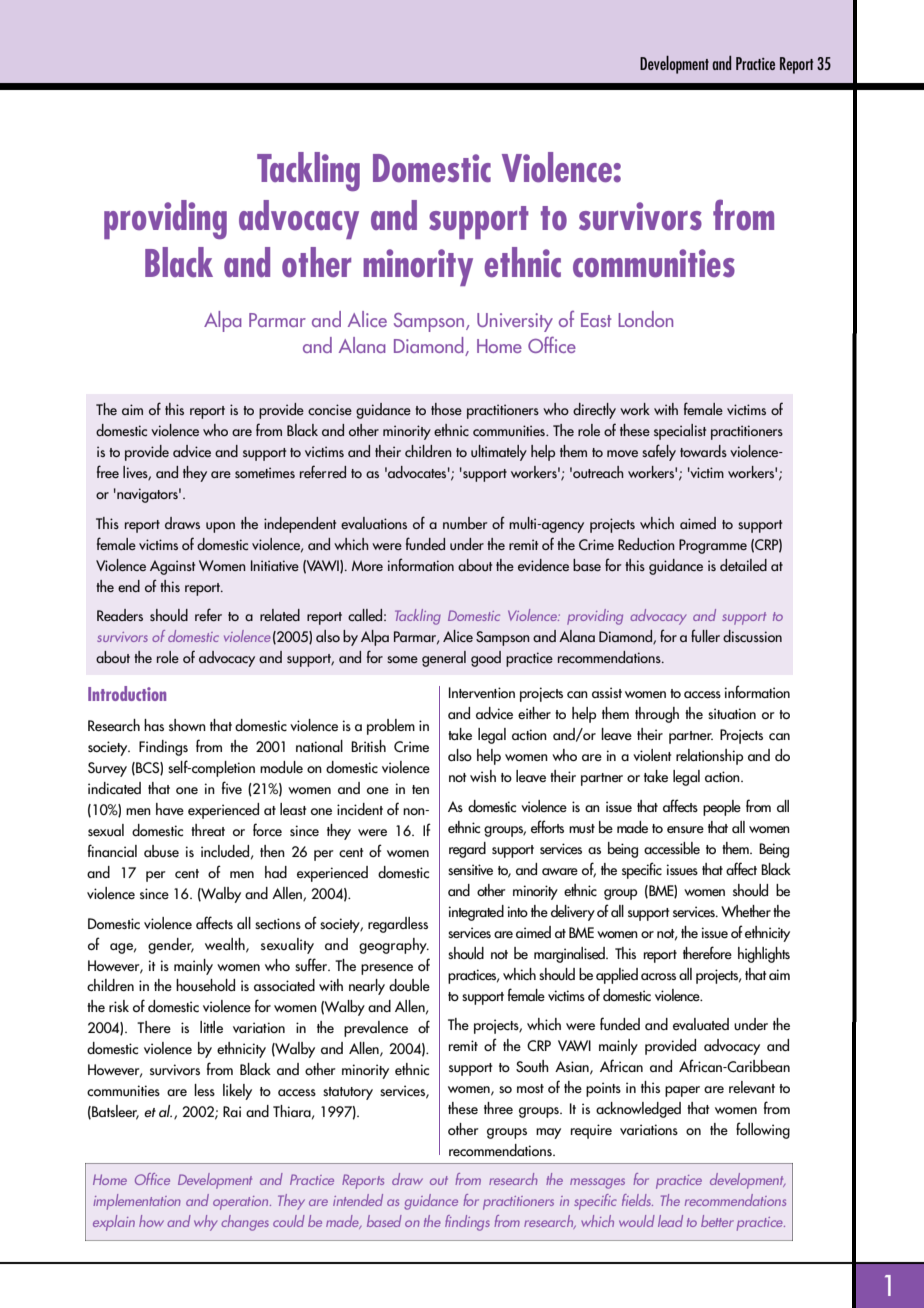  Describe the element at coordinates (171, 946) in the image. I see `gender` at that location.
